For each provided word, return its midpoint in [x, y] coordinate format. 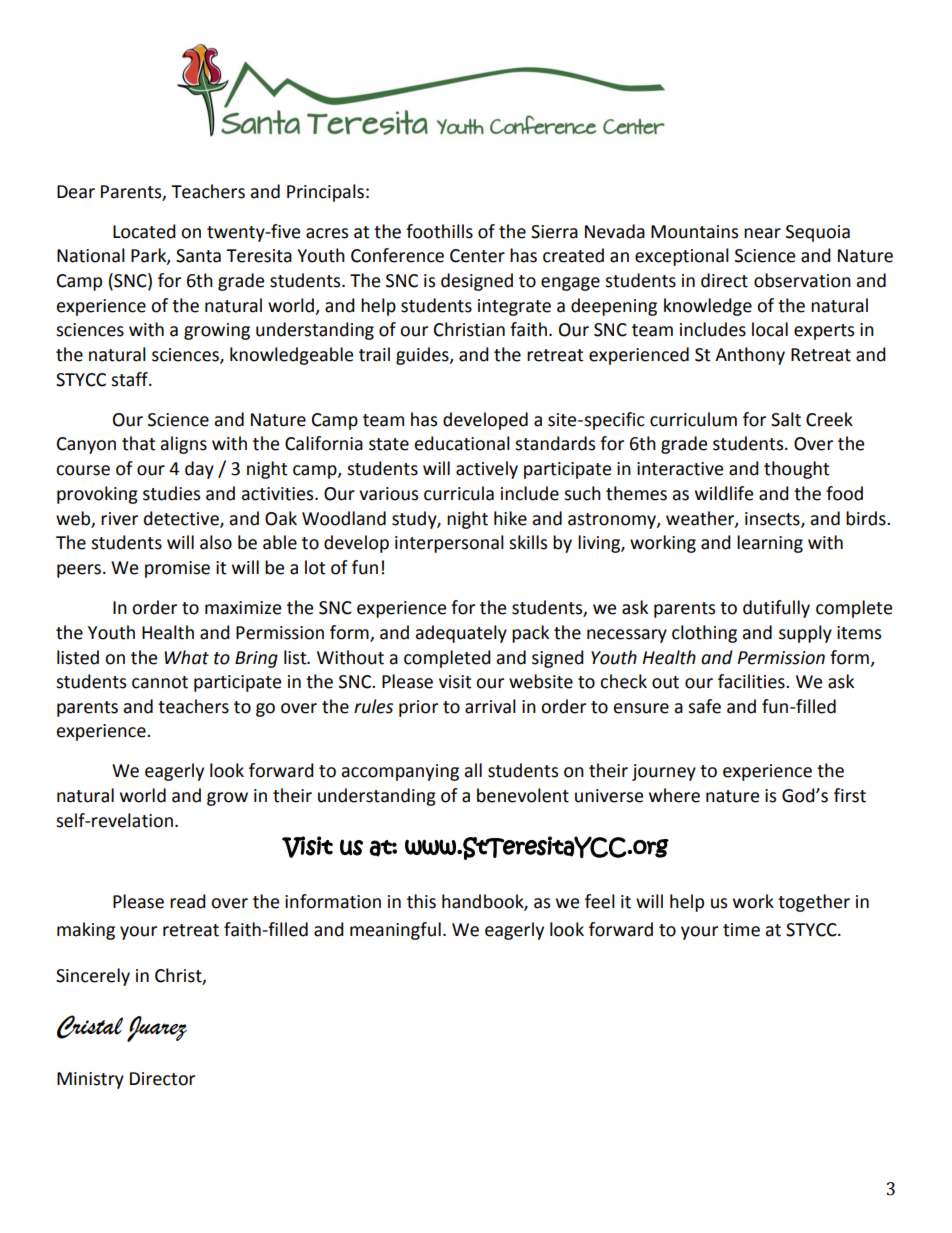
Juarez [157, 1029]
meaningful [395, 931]
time [741, 930]
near [762, 233]
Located [144, 231]
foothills [439, 231]
